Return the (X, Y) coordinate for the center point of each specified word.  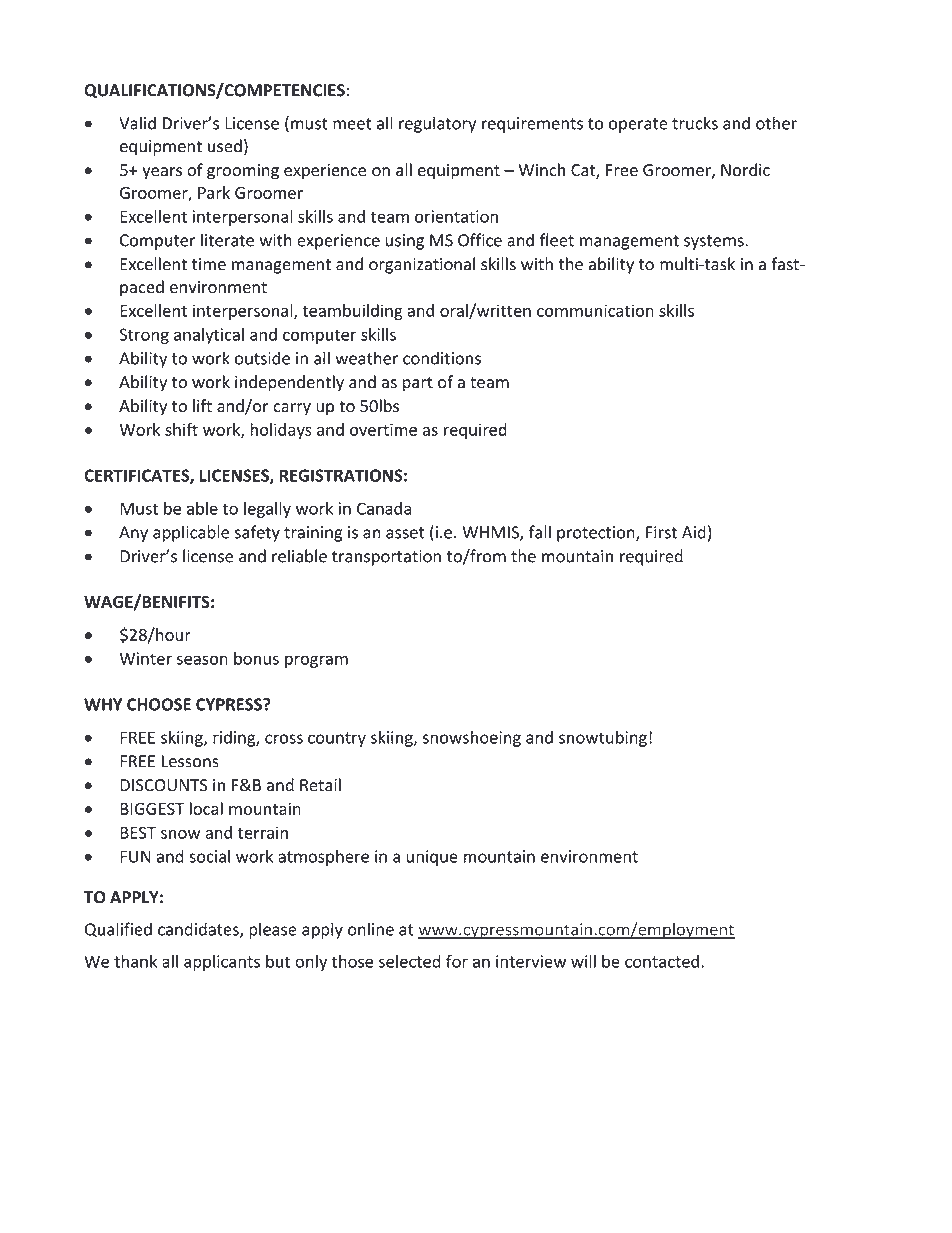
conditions (442, 358)
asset (405, 533)
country (337, 739)
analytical (209, 336)
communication (595, 310)
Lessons (190, 761)
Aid (694, 532)
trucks (695, 123)
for (457, 961)
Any (133, 534)
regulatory (437, 124)
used (225, 146)
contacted (662, 961)
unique (432, 858)
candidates (199, 930)
